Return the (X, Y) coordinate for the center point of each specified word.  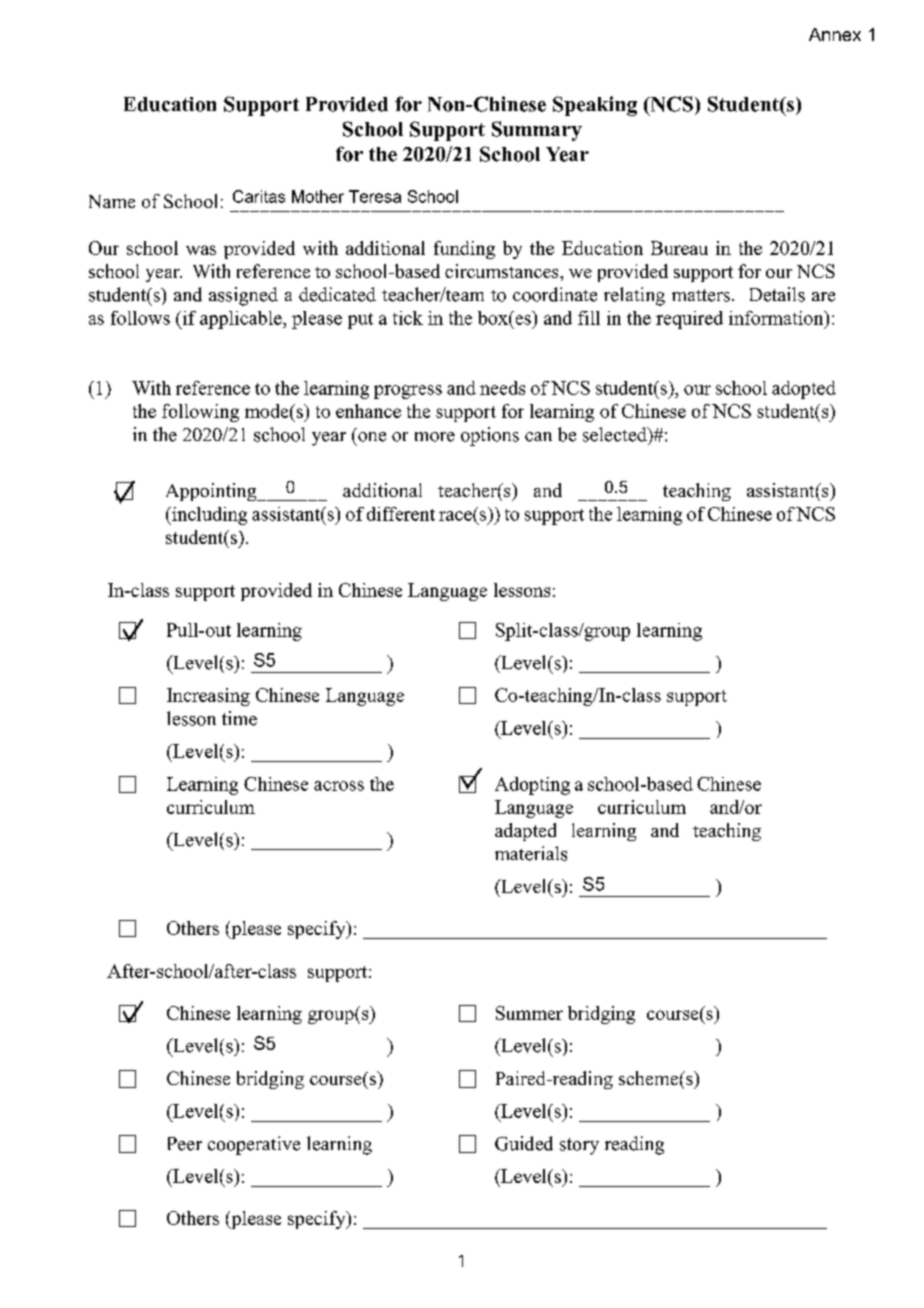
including (208, 516)
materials (531, 853)
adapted (525, 832)
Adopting (532, 786)
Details (777, 294)
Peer (185, 1144)
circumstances (503, 271)
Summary (537, 131)
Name (112, 201)
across (339, 786)
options (490, 436)
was (201, 250)
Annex (835, 34)
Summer (529, 1013)
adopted (804, 390)
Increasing (208, 697)
